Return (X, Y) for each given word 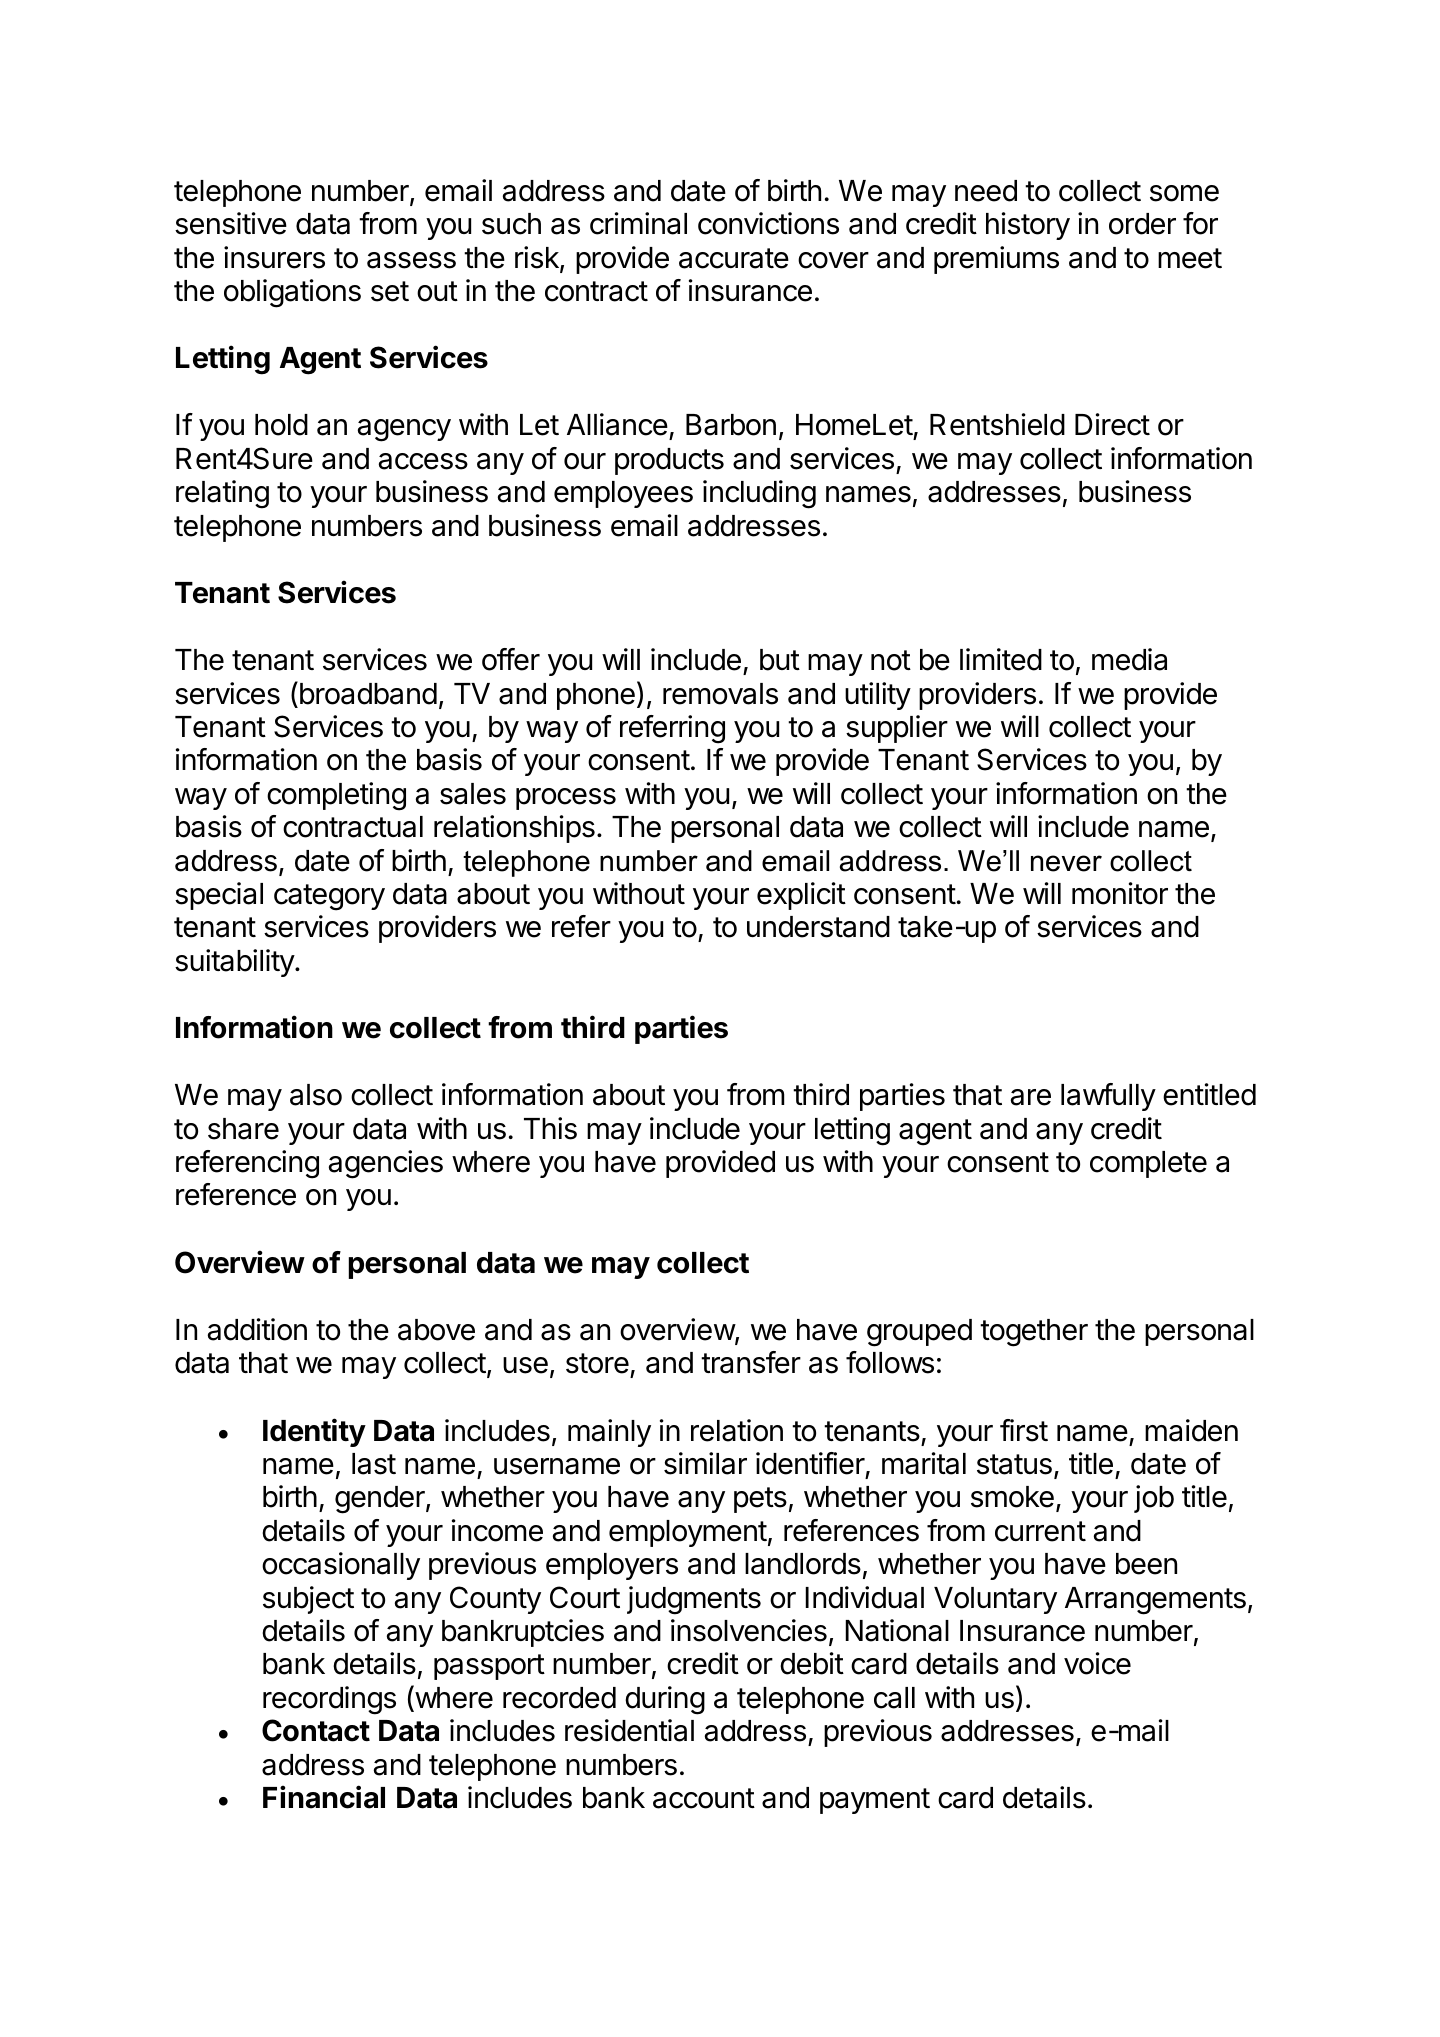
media (1129, 659)
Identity (314, 1432)
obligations (292, 293)
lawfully (1108, 1097)
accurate (734, 258)
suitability (235, 963)
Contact (316, 1730)
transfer (751, 1362)
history (1028, 226)
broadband (367, 693)
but (780, 660)
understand (818, 927)
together (1034, 1333)
